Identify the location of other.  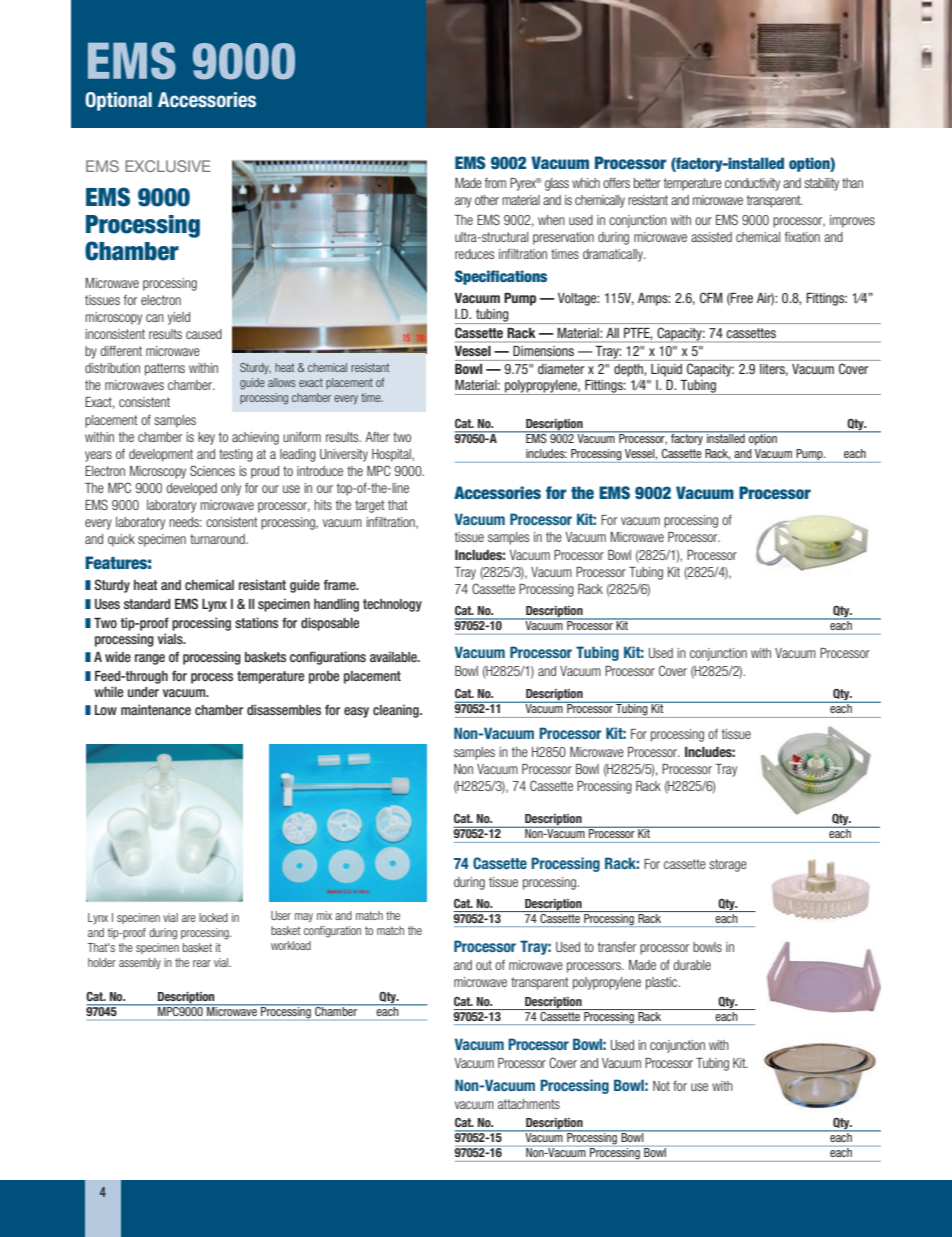
(487, 200).
